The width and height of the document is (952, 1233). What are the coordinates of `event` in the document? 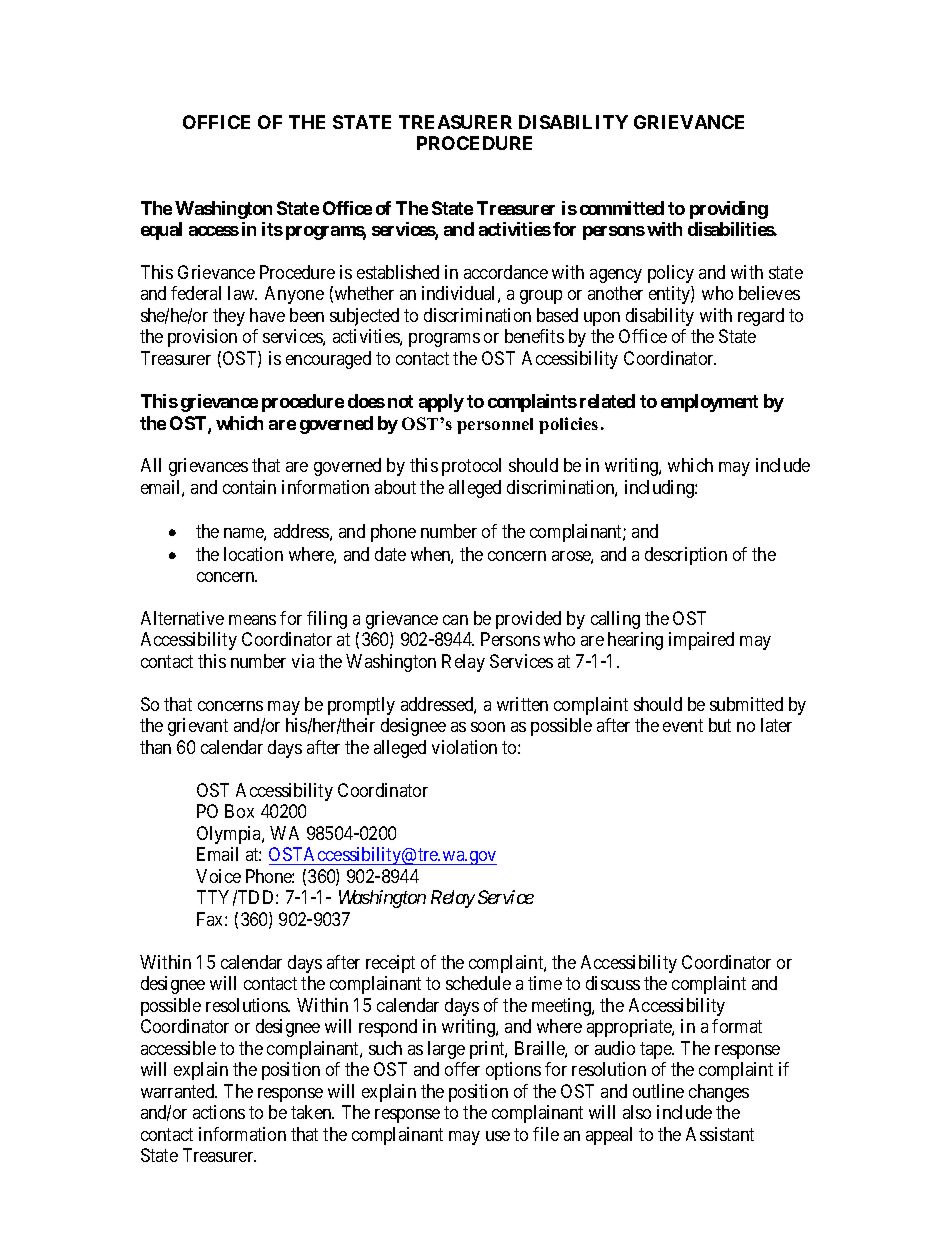 It's located at (683, 726).
